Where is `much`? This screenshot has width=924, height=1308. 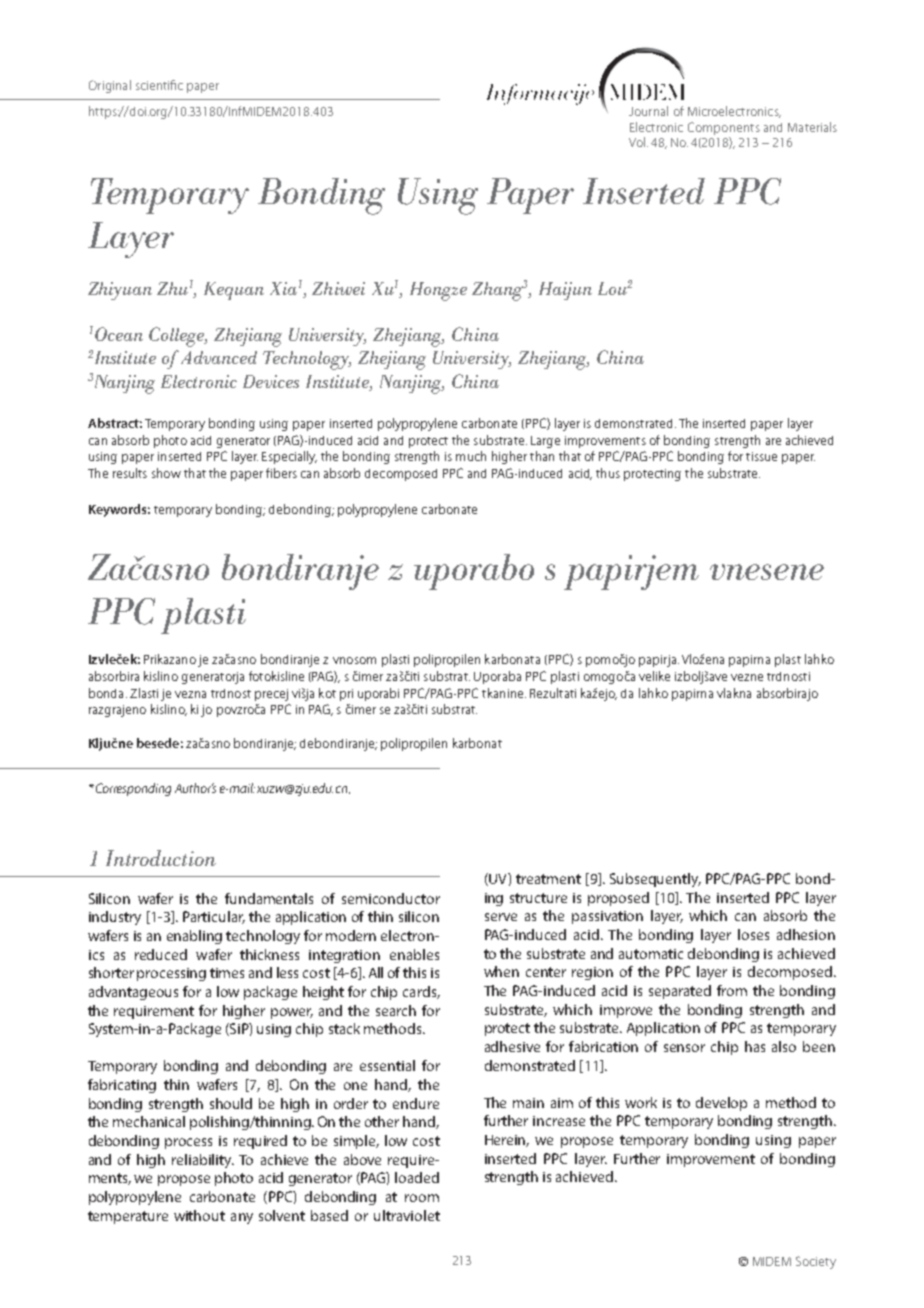
much is located at coordinates (471, 456).
